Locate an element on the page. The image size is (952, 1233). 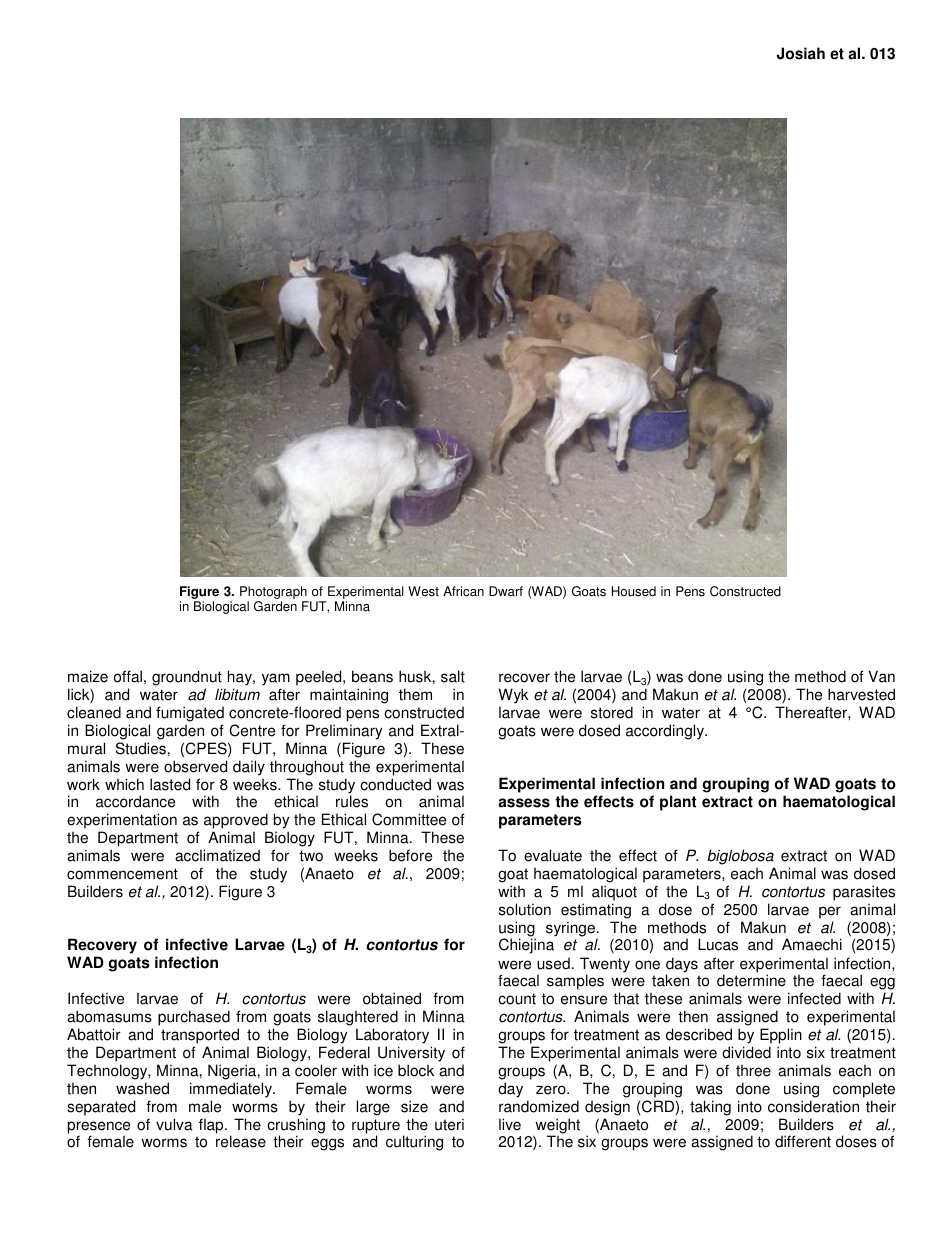
live is located at coordinates (510, 1124).
